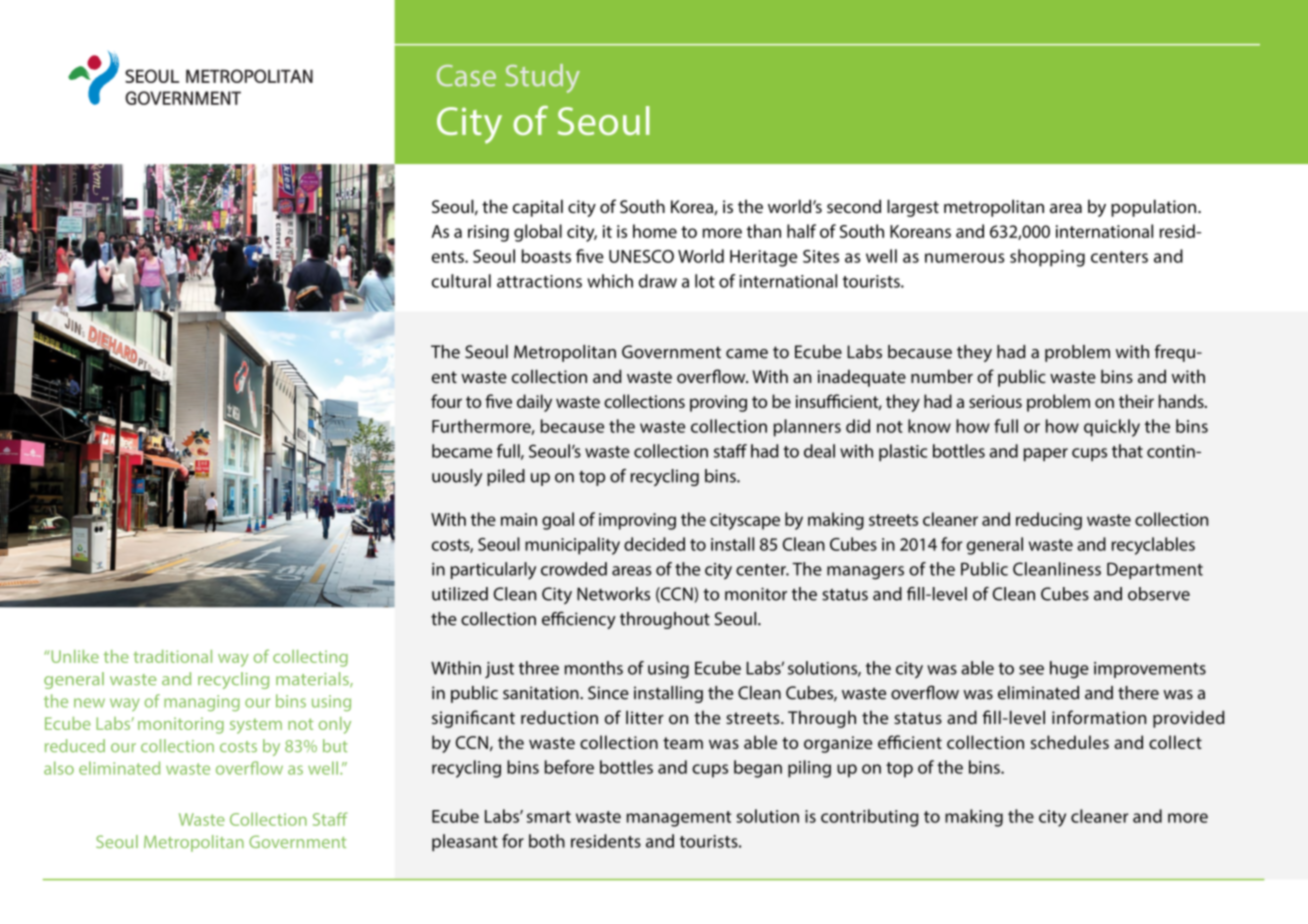 The width and height of the screenshot is (1308, 924). I want to click on which, so click(610, 281).
